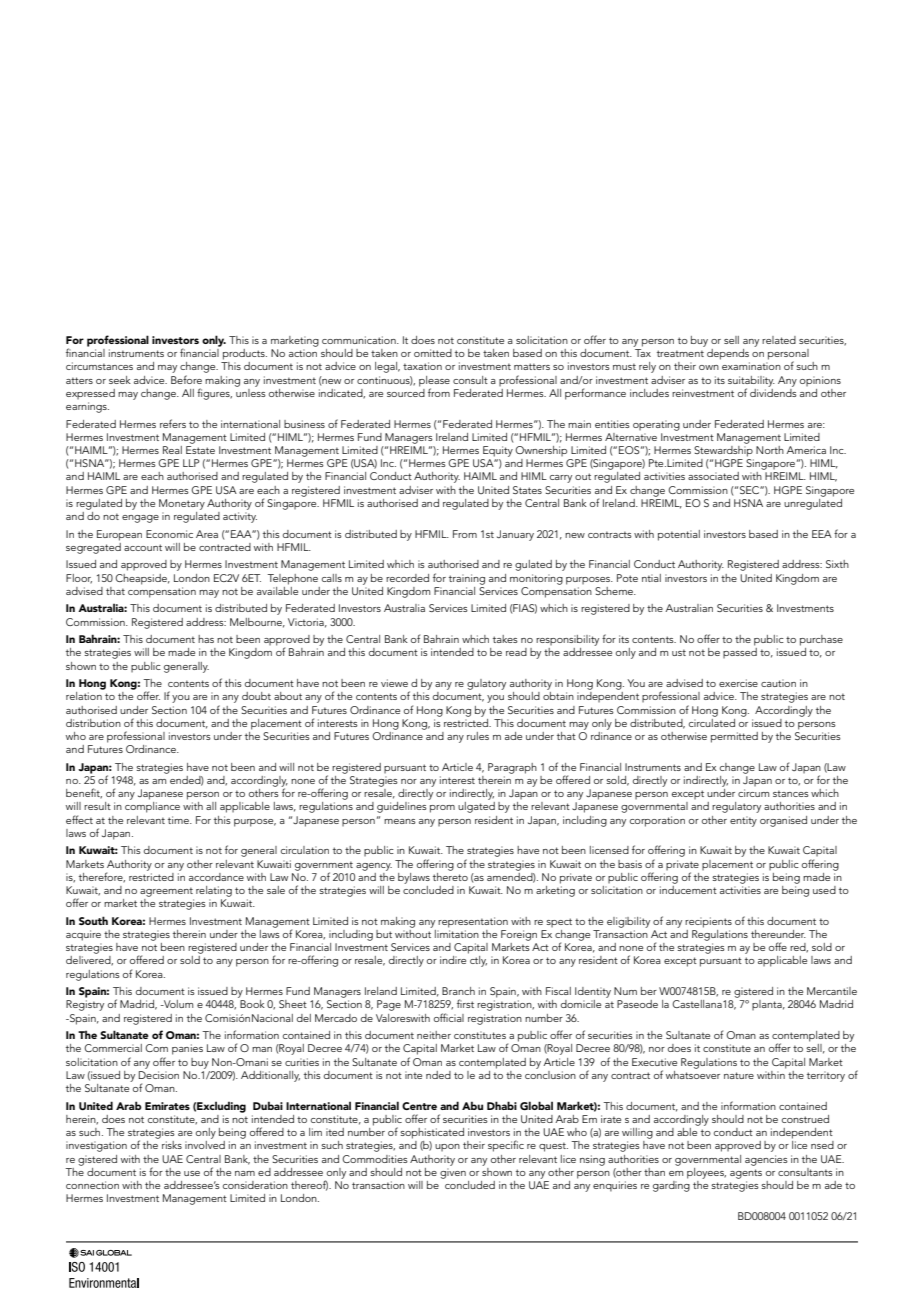 The width and height of the screenshot is (924, 1308). I want to click on risks, so click(172, 1145).
